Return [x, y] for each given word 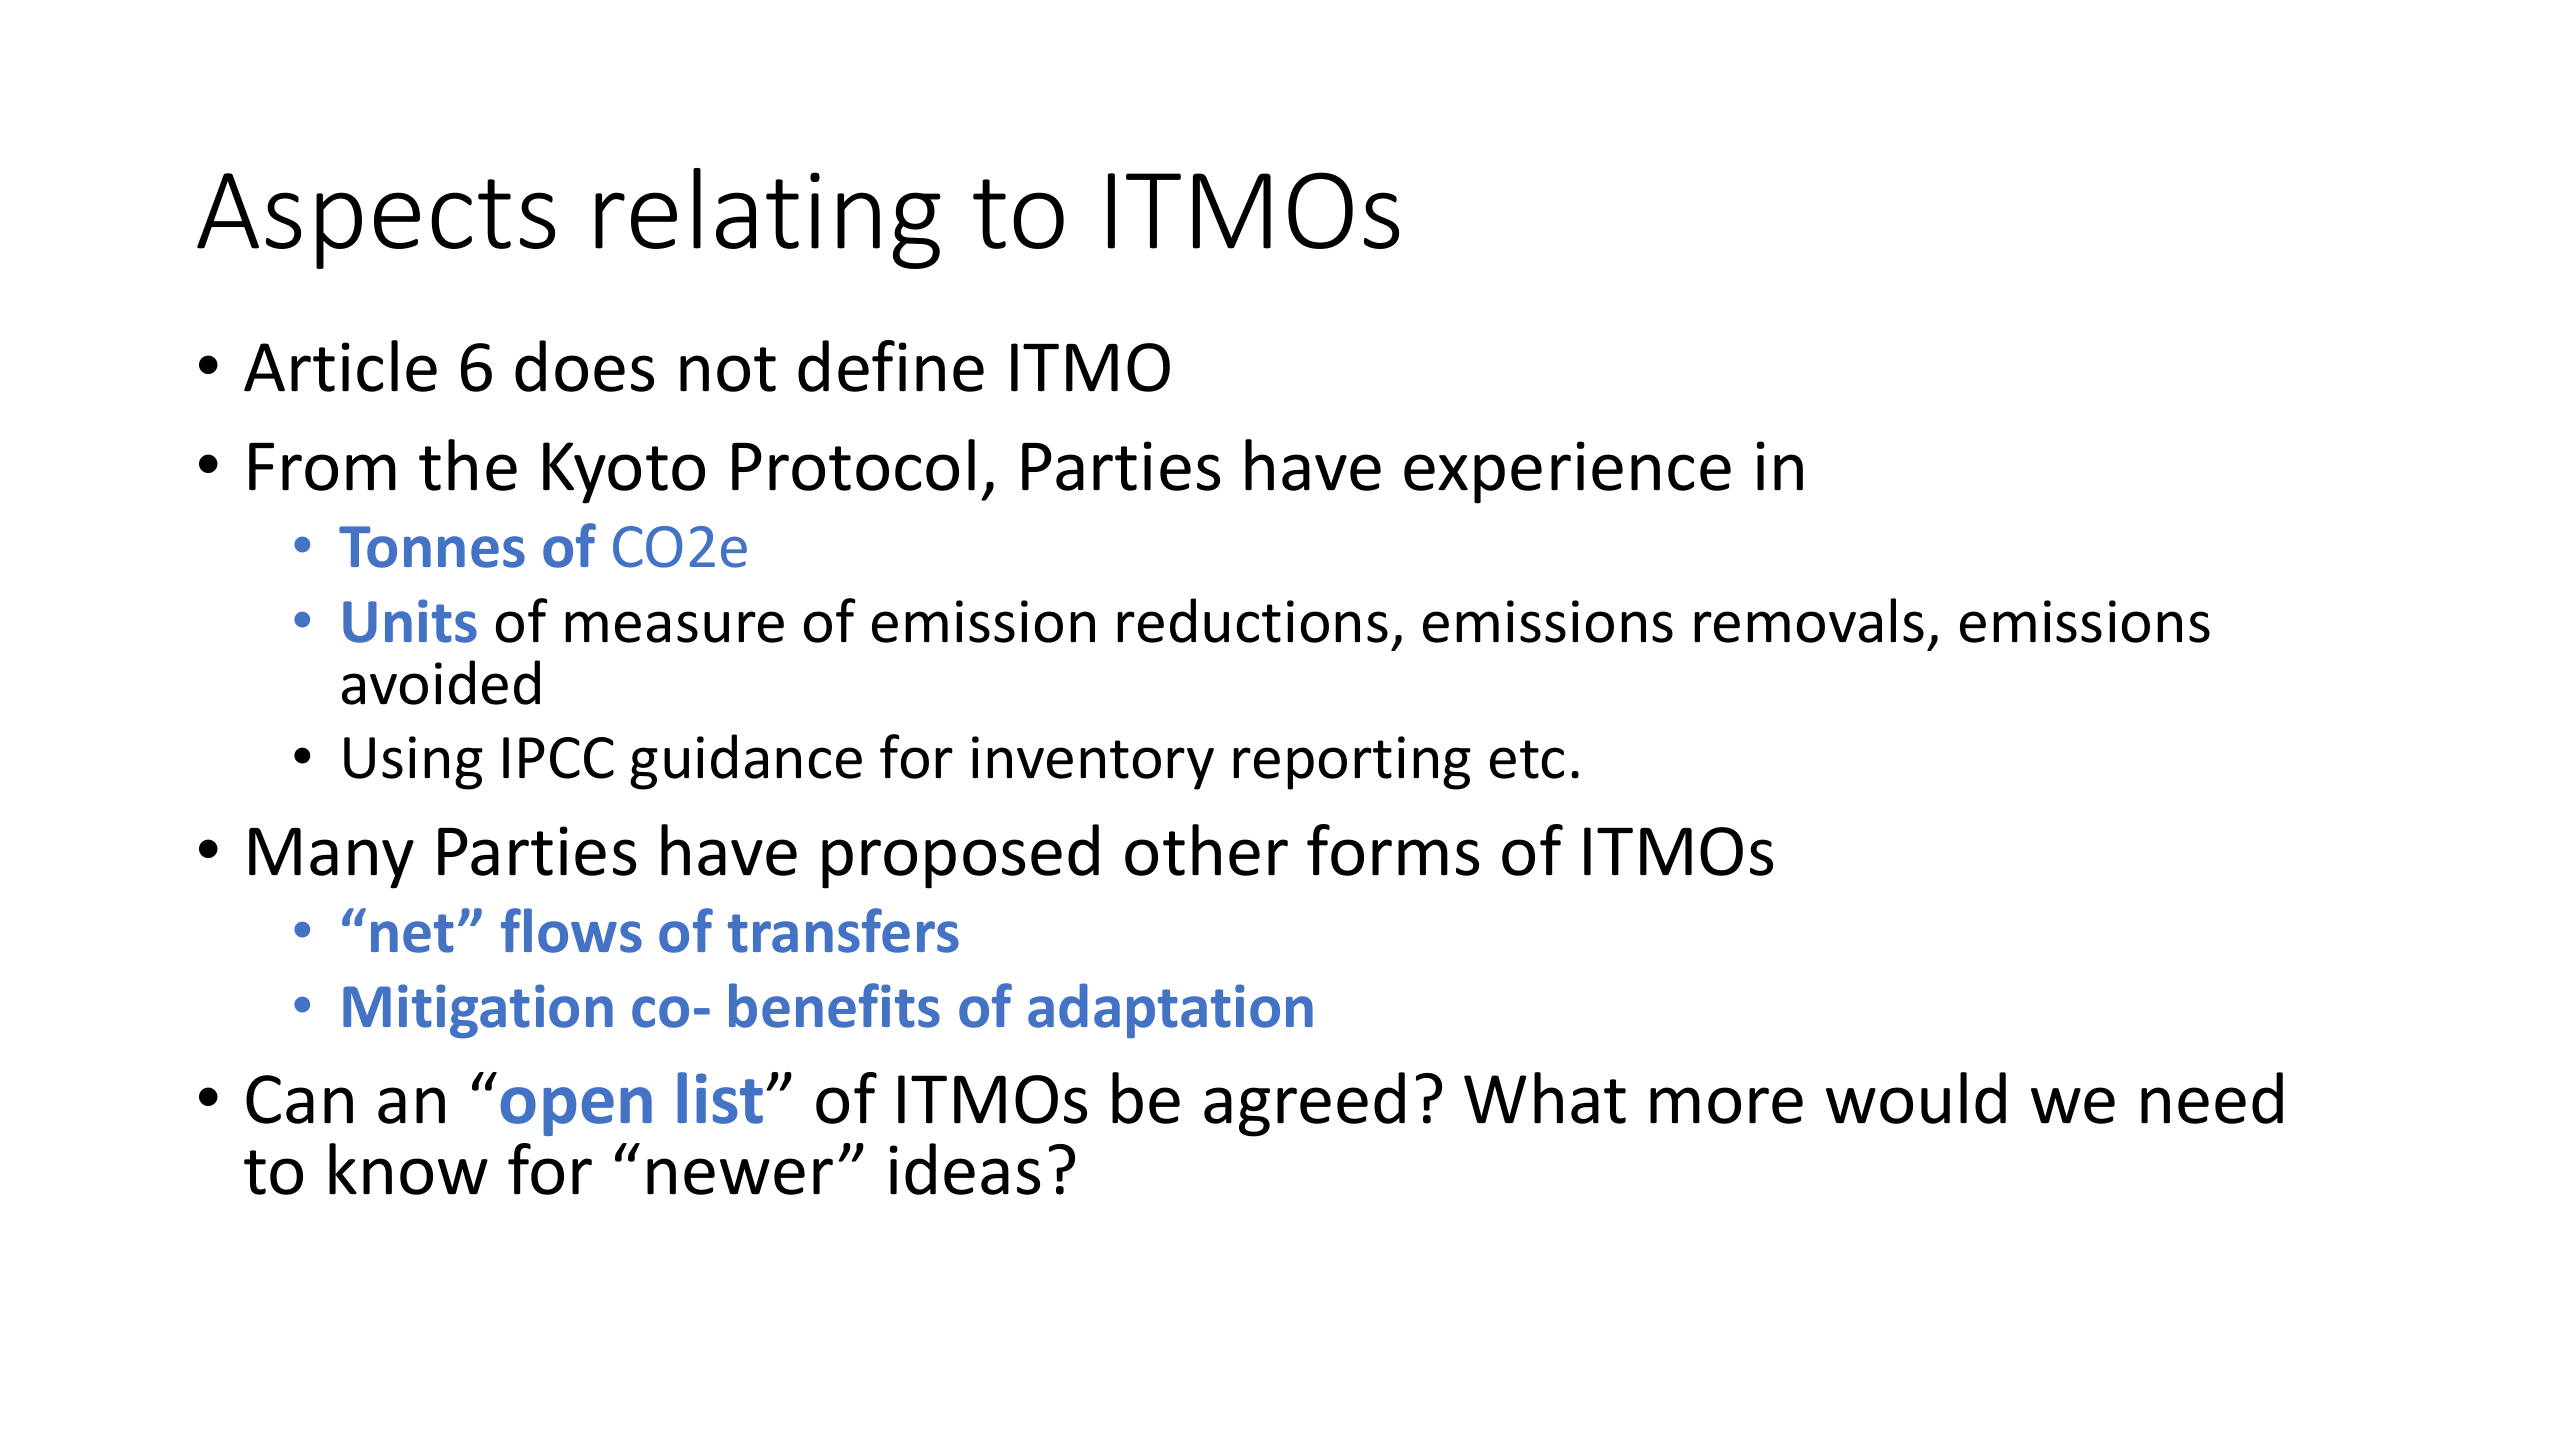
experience [1567, 472]
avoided [441, 682]
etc [1527, 759]
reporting [1352, 763]
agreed [1304, 1104]
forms [1393, 850]
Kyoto [624, 473]
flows [571, 930]
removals [1809, 620]
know [408, 1169]
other [1206, 850]
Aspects [376, 221]
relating [768, 218]
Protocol [853, 465]
